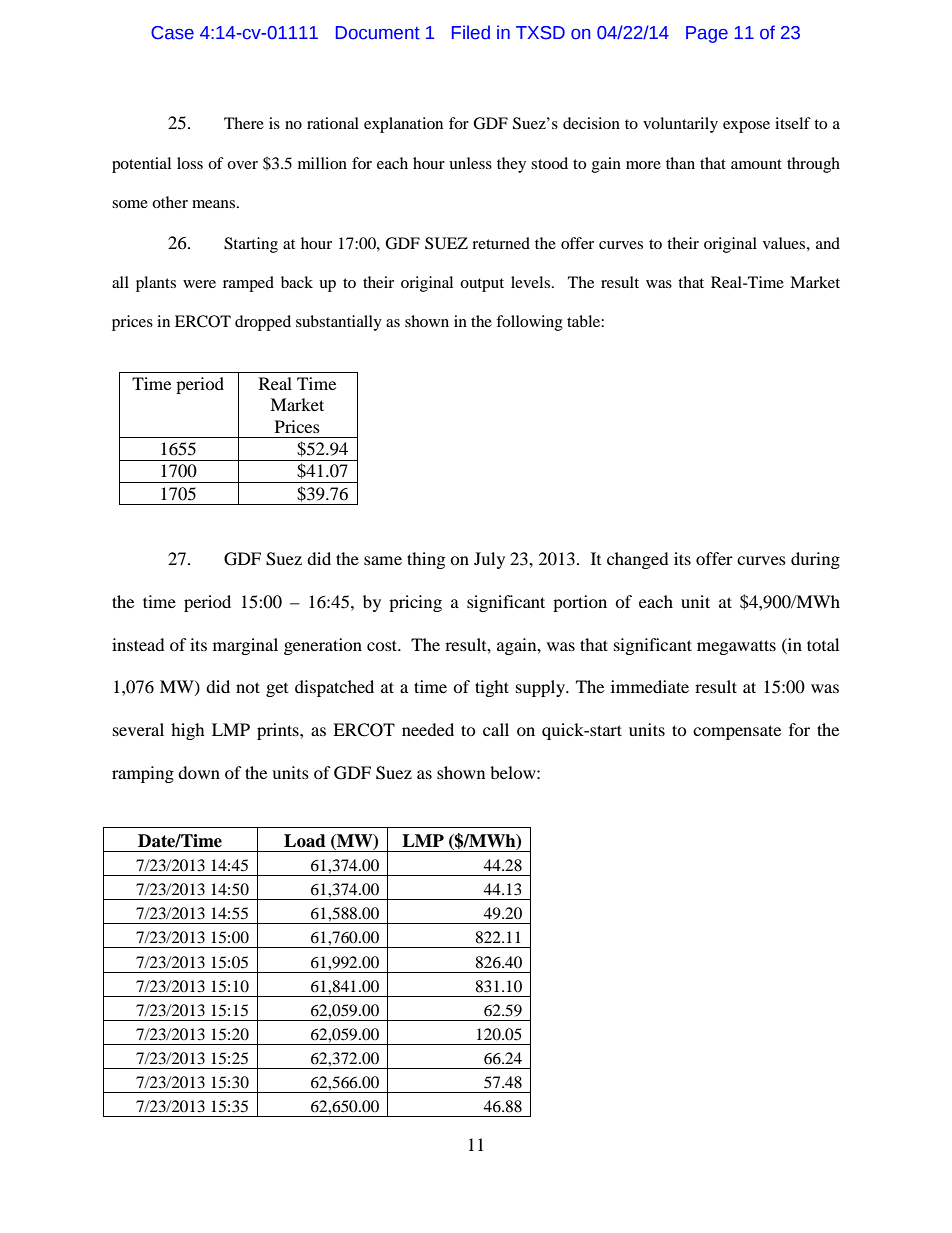 The height and width of the screenshot is (1233, 952). What do you see at coordinates (815, 560) in the screenshot?
I see `during` at bounding box center [815, 560].
